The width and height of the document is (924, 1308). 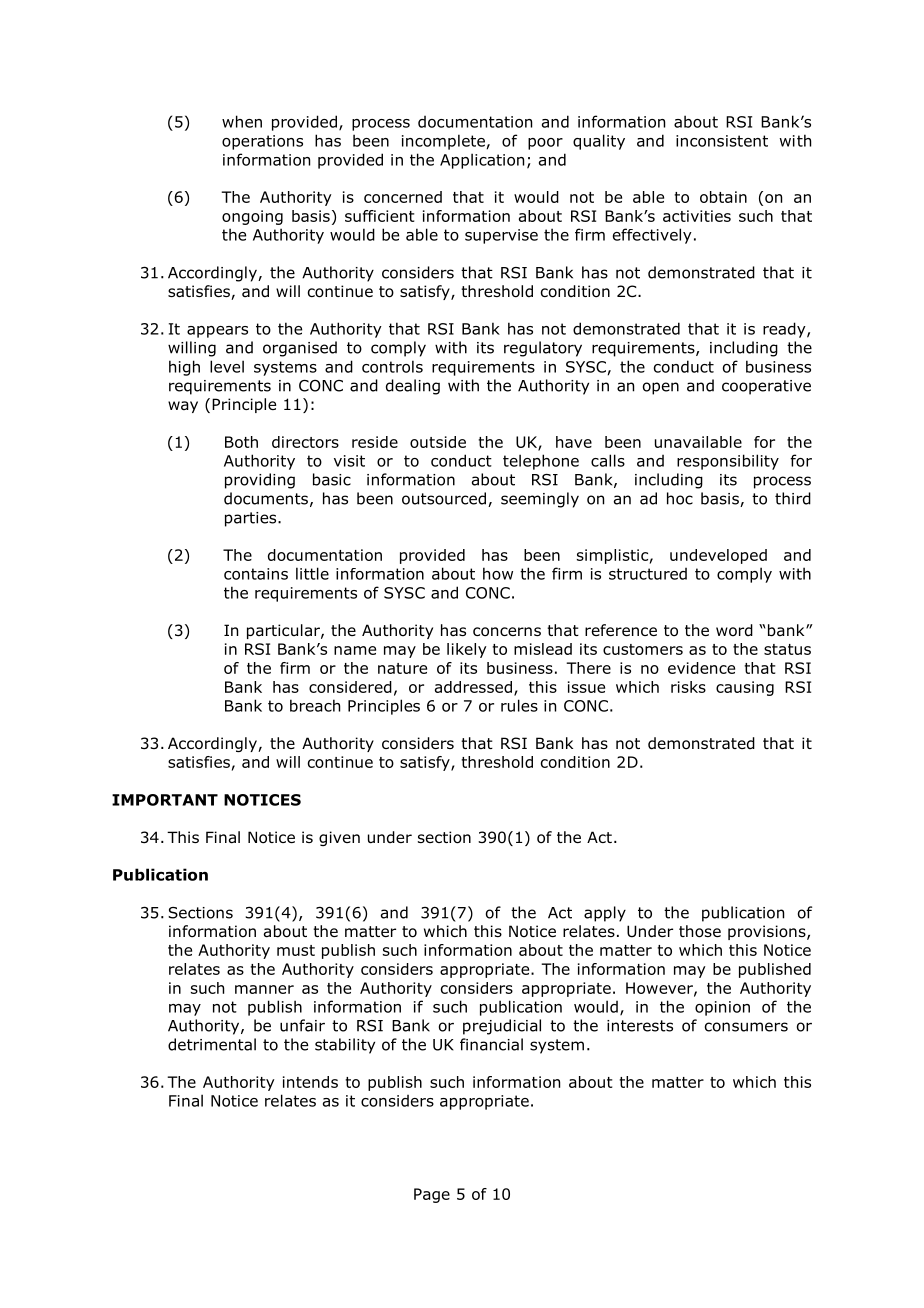 I want to click on operations, so click(x=262, y=142).
